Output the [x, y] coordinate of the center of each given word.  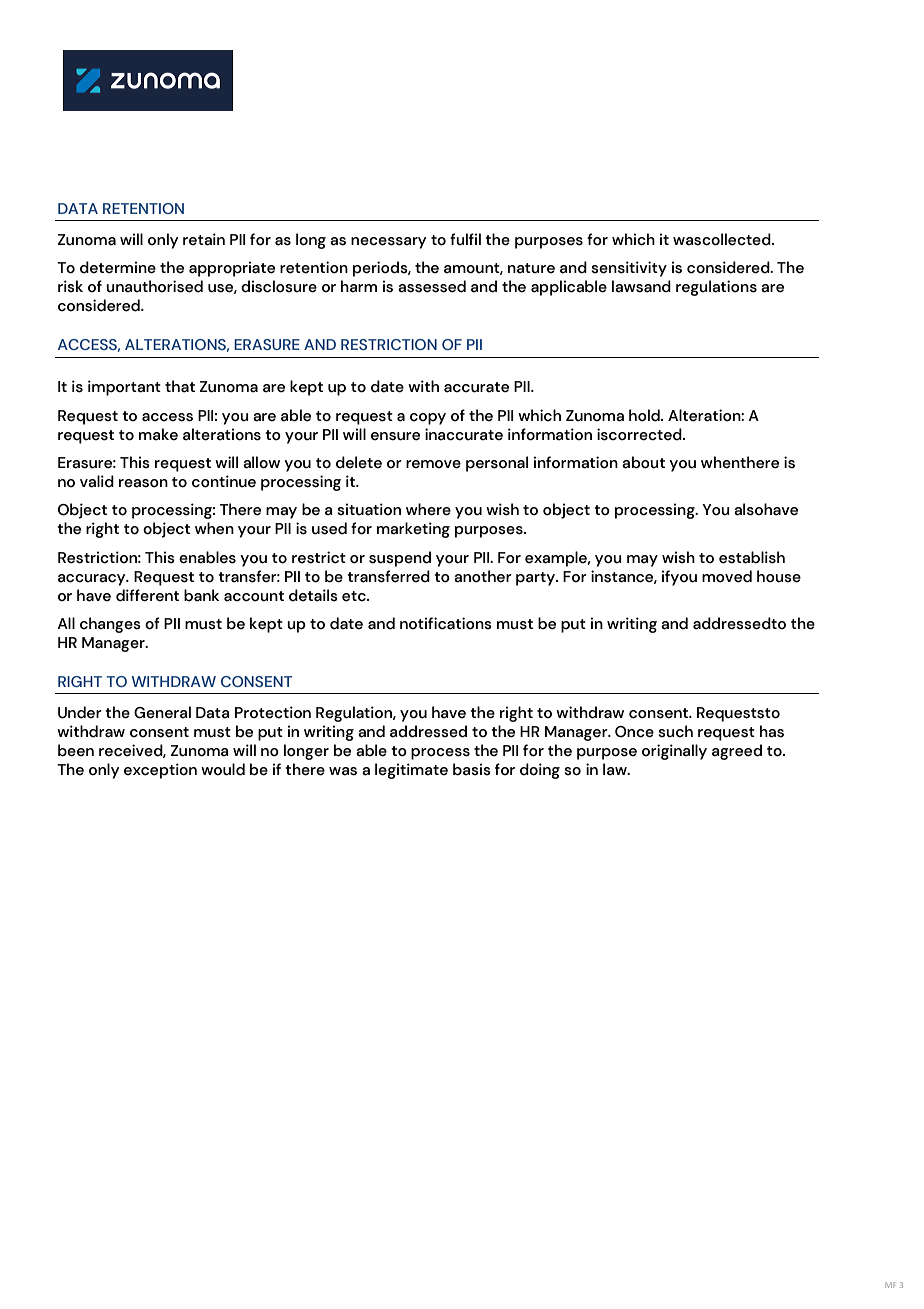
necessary [388, 243]
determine [118, 267]
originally [674, 752]
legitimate [411, 771]
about [643, 462]
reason [143, 483]
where [428, 509]
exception [160, 771]
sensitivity [629, 269]
